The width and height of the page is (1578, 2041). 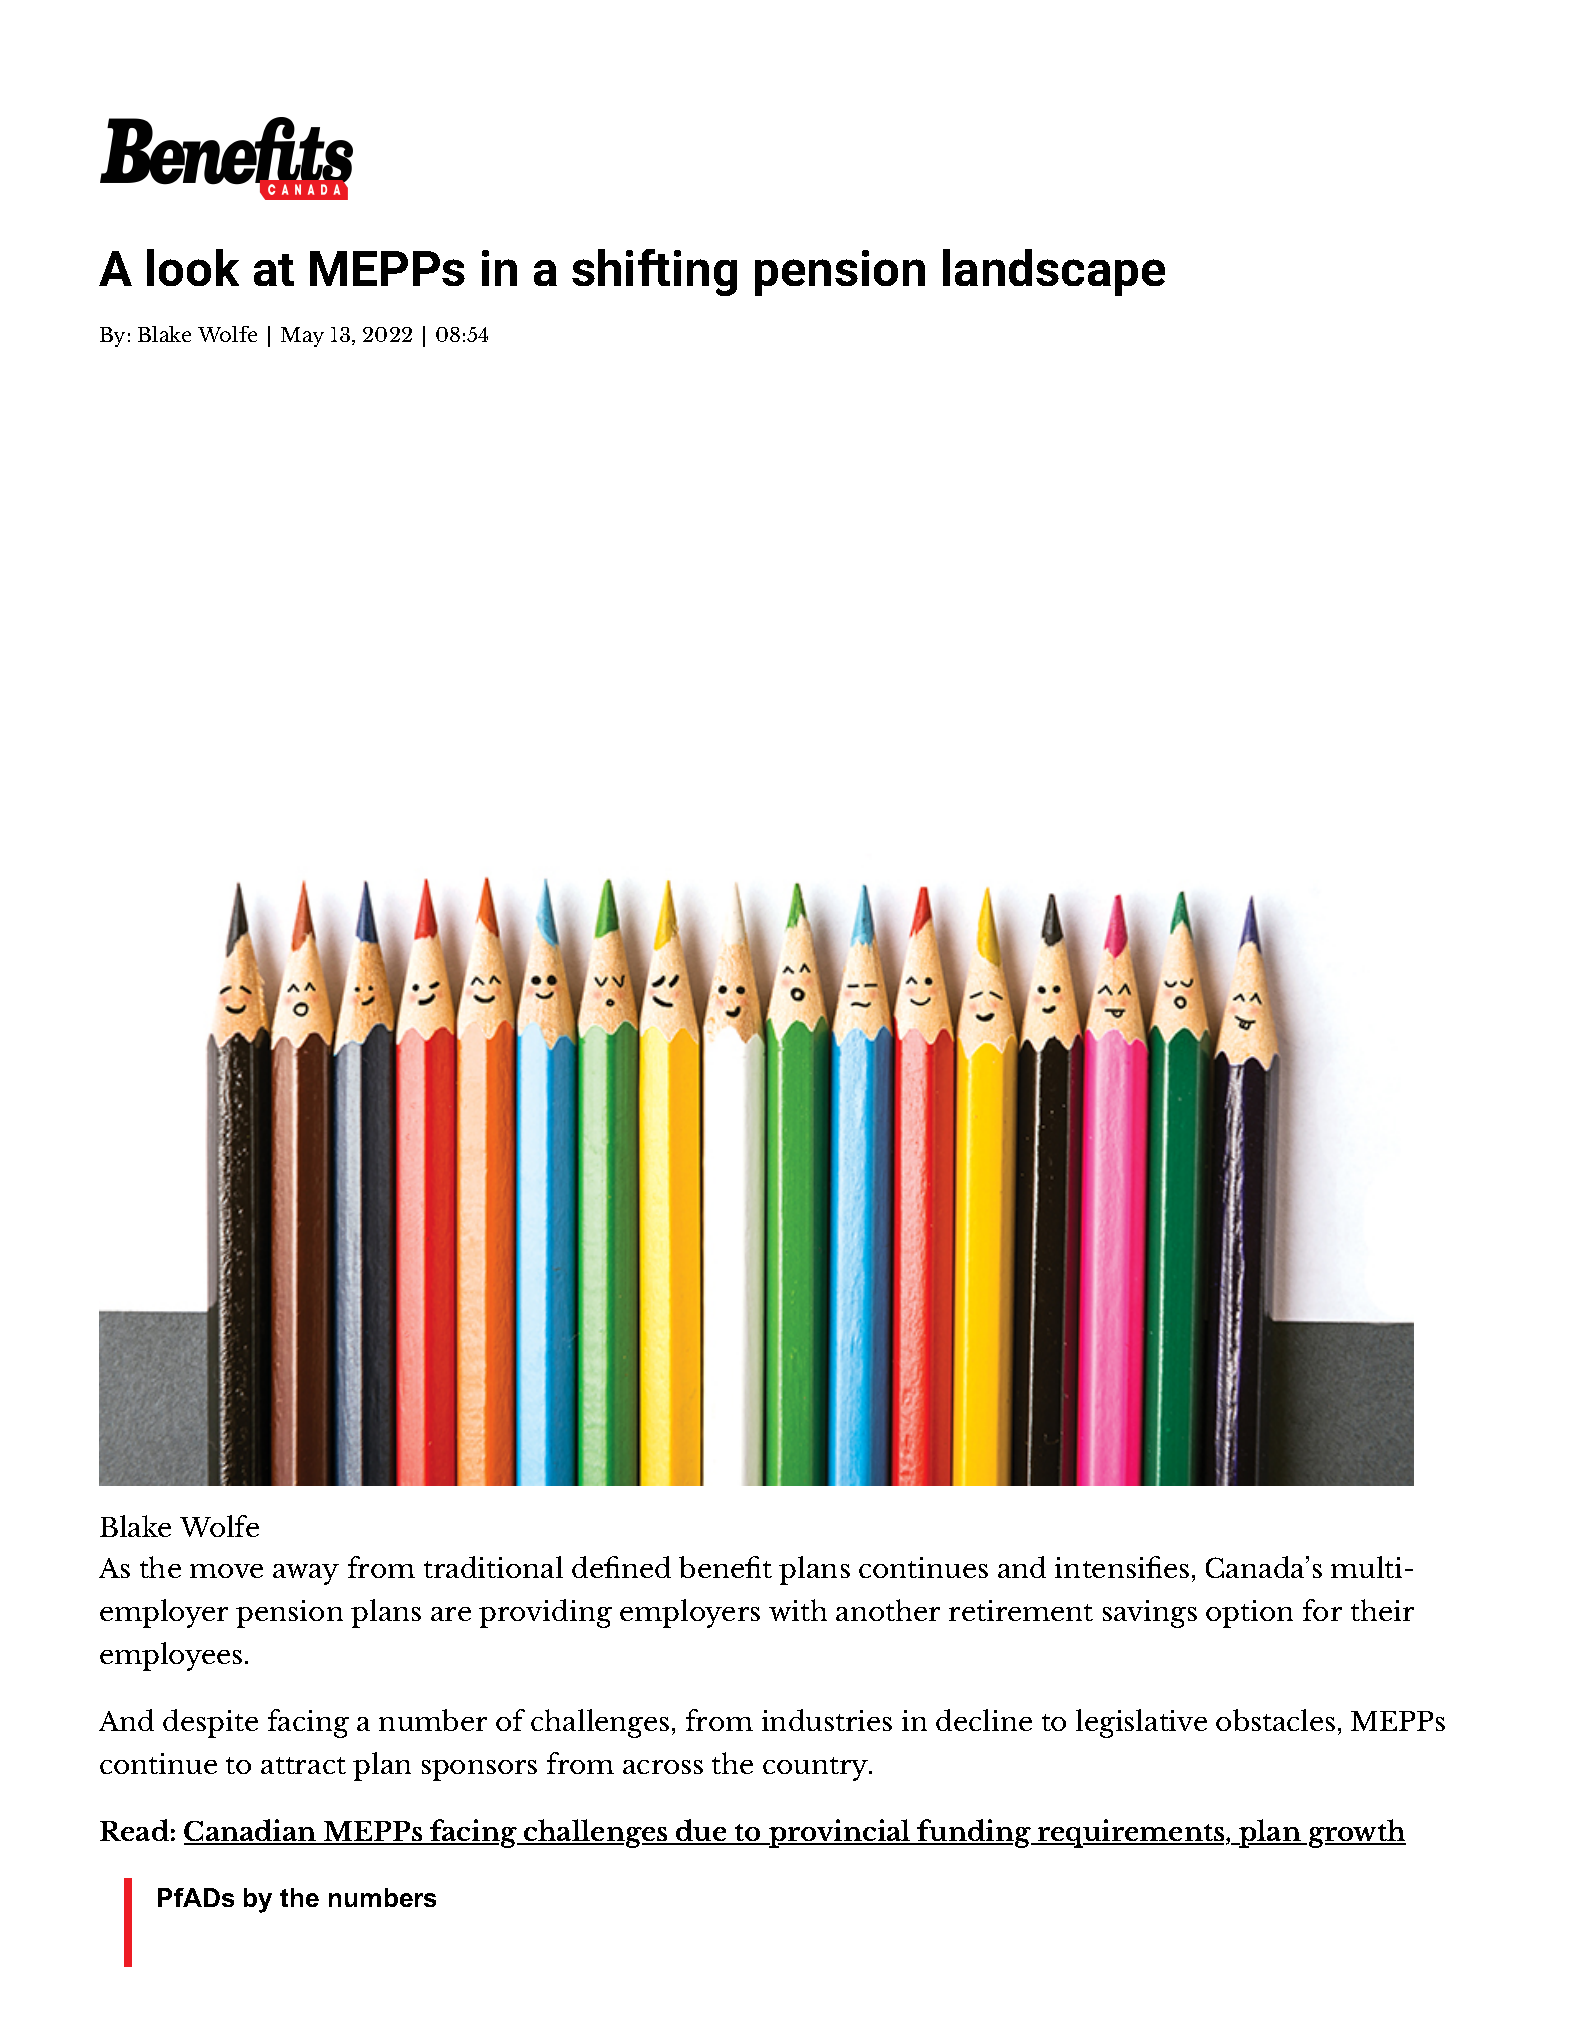 I want to click on attract, so click(x=303, y=1765).
